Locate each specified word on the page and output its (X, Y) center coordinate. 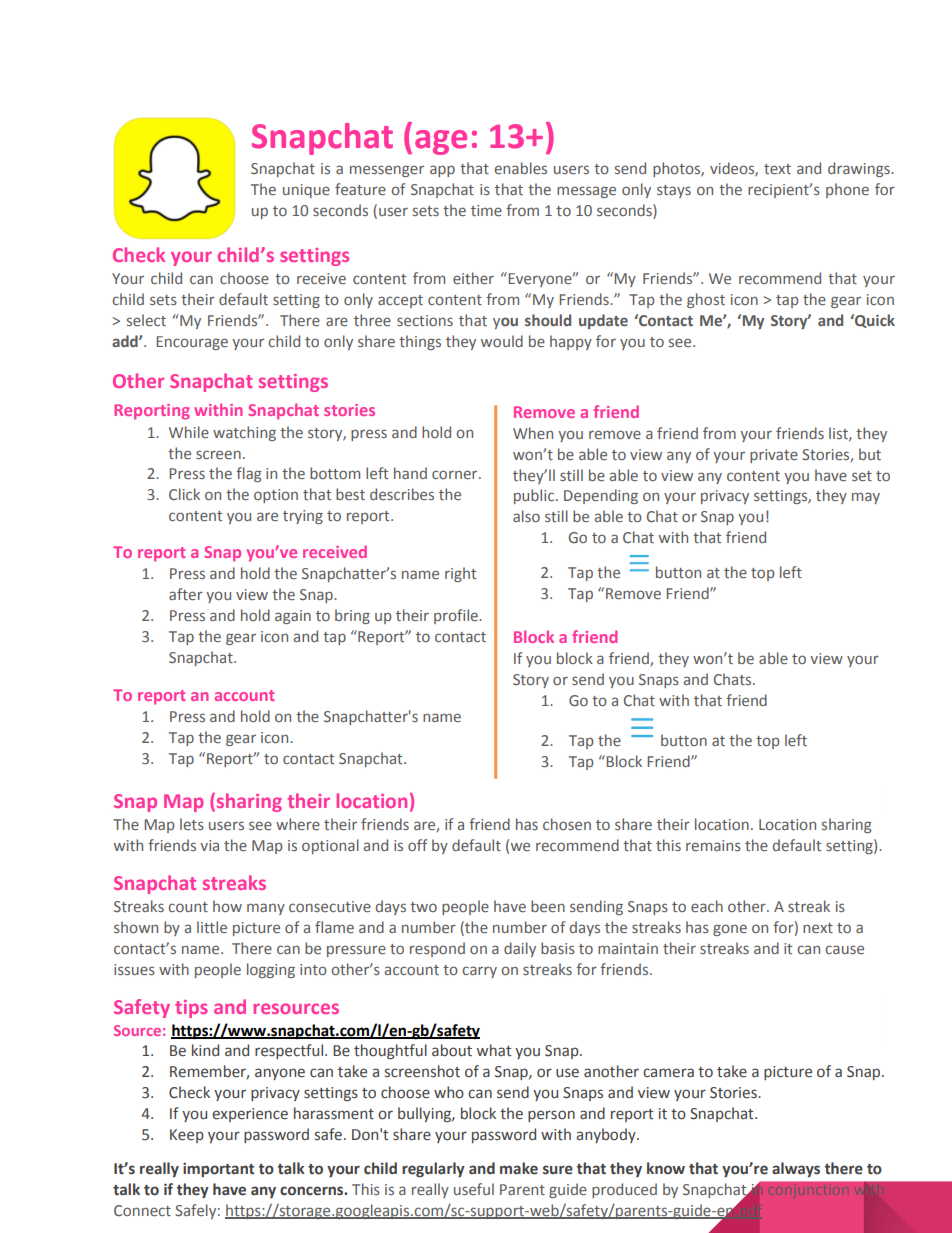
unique (306, 191)
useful (474, 1189)
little (212, 927)
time (486, 210)
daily (520, 949)
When (533, 433)
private (774, 456)
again (293, 617)
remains (713, 845)
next (818, 928)
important (218, 1169)
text (777, 169)
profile (457, 616)
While (189, 432)
